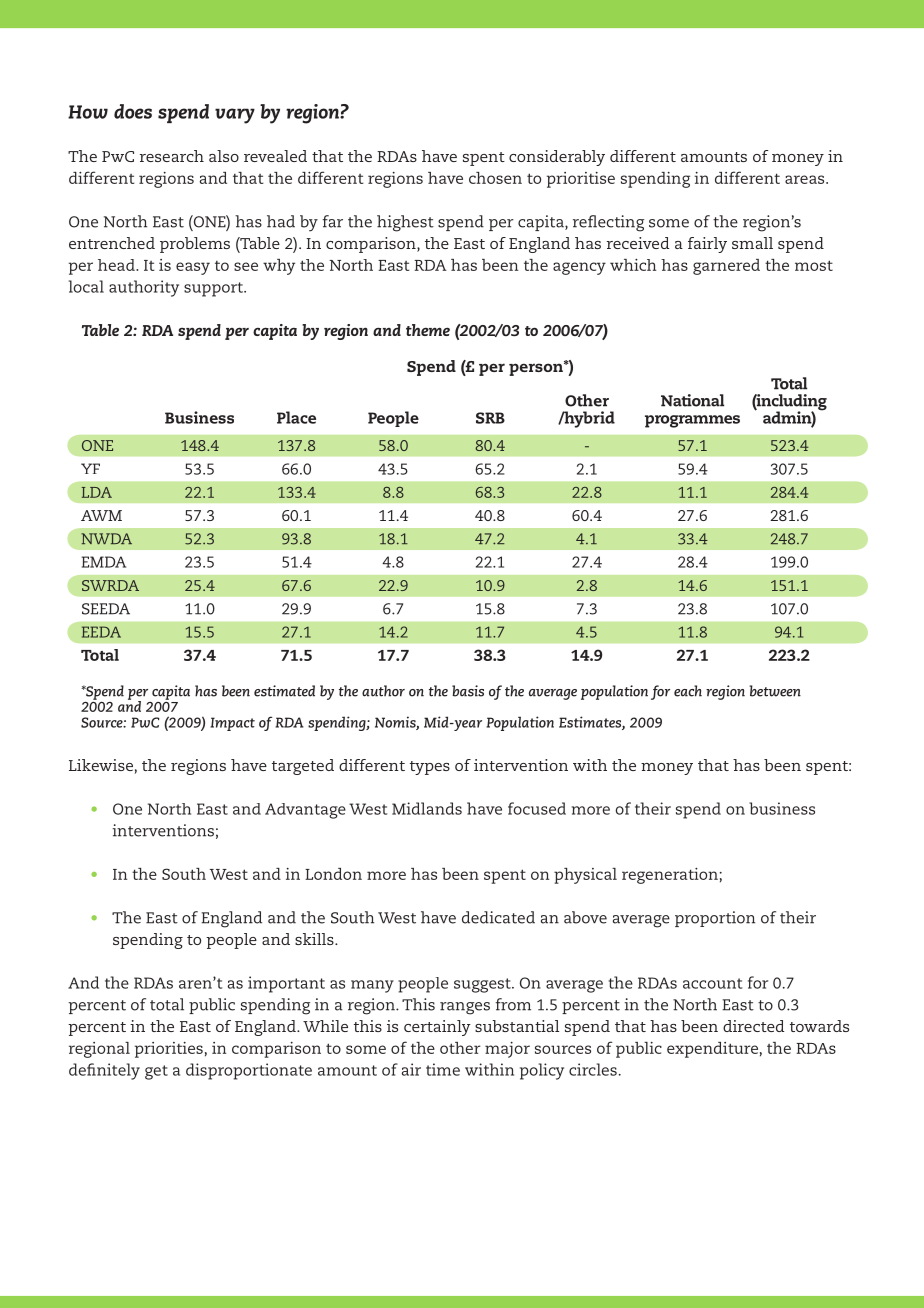 The image size is (924, 1308). What do you see at coordinates (101, 515) in the document?
I see `AWM` at bounding box center [101, 515].
